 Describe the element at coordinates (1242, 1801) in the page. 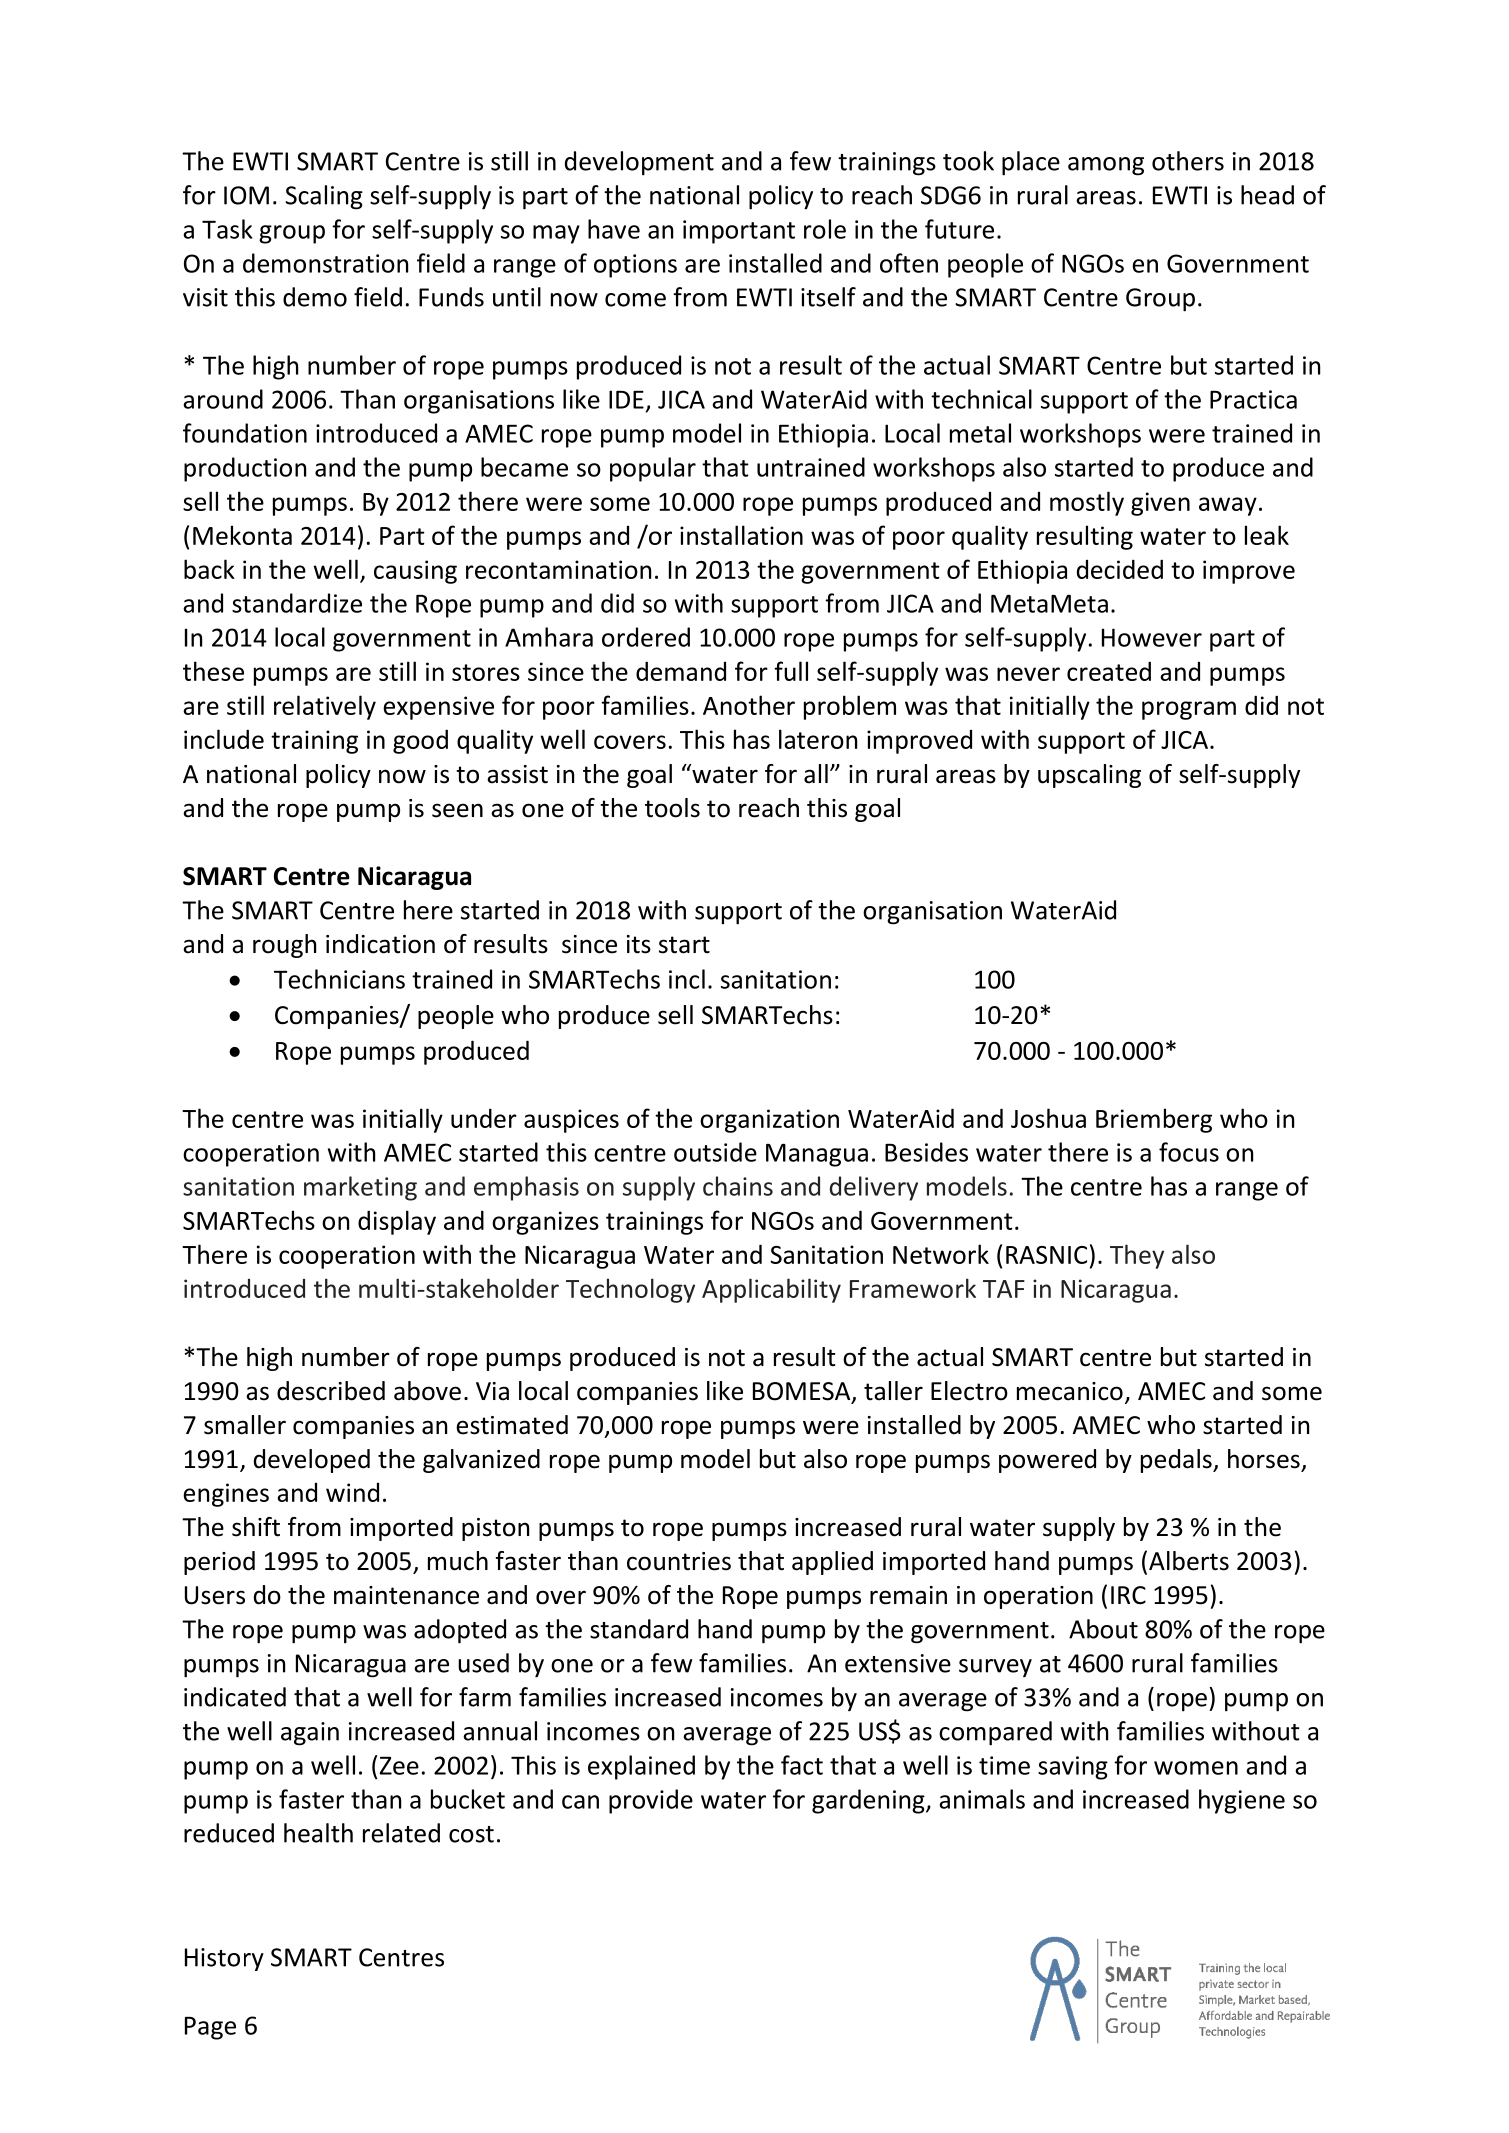

I see `hygiene` at that location.
